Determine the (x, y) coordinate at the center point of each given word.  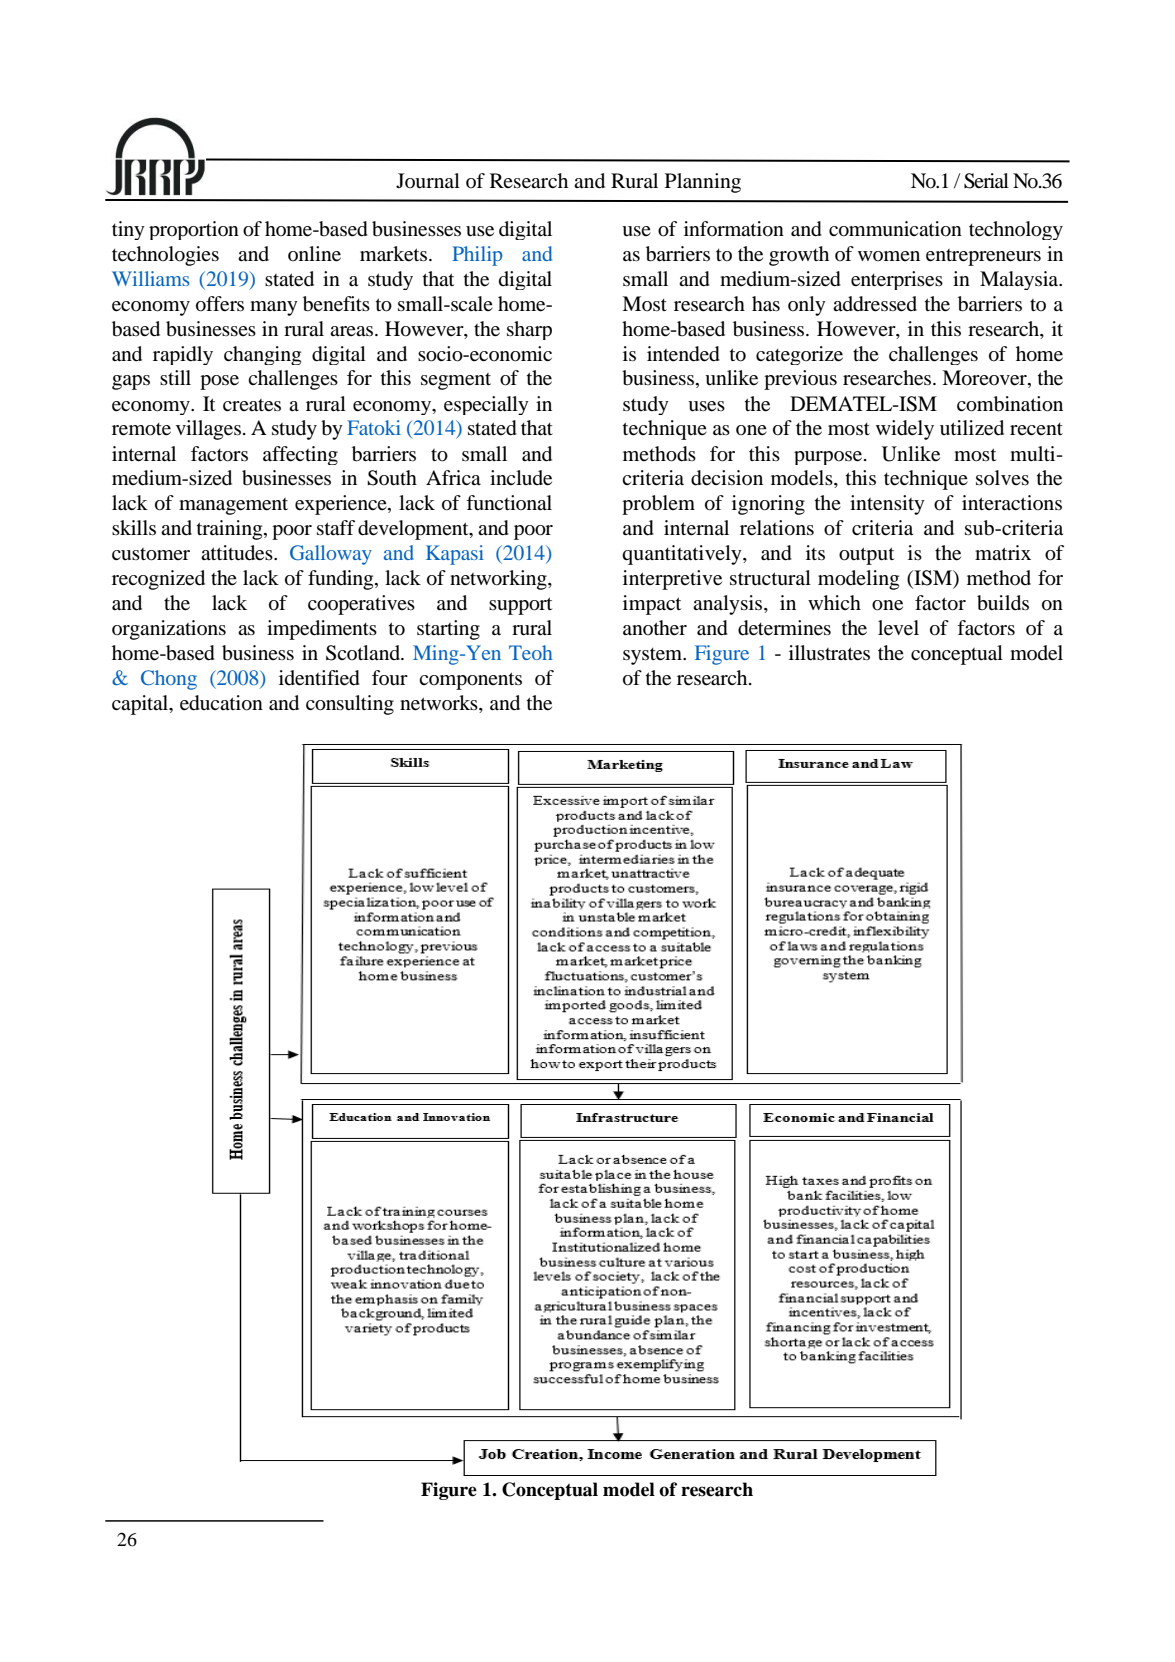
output (866, 556)
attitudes (238, 553)
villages (208, 430)
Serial (986, 181)
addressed (875, 304)
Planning (703, 183)
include (521, 478)
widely (905, 430)
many (274, 308)
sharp (529, 330)
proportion (194, 230)
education (221, 703)
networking (499, 580)
